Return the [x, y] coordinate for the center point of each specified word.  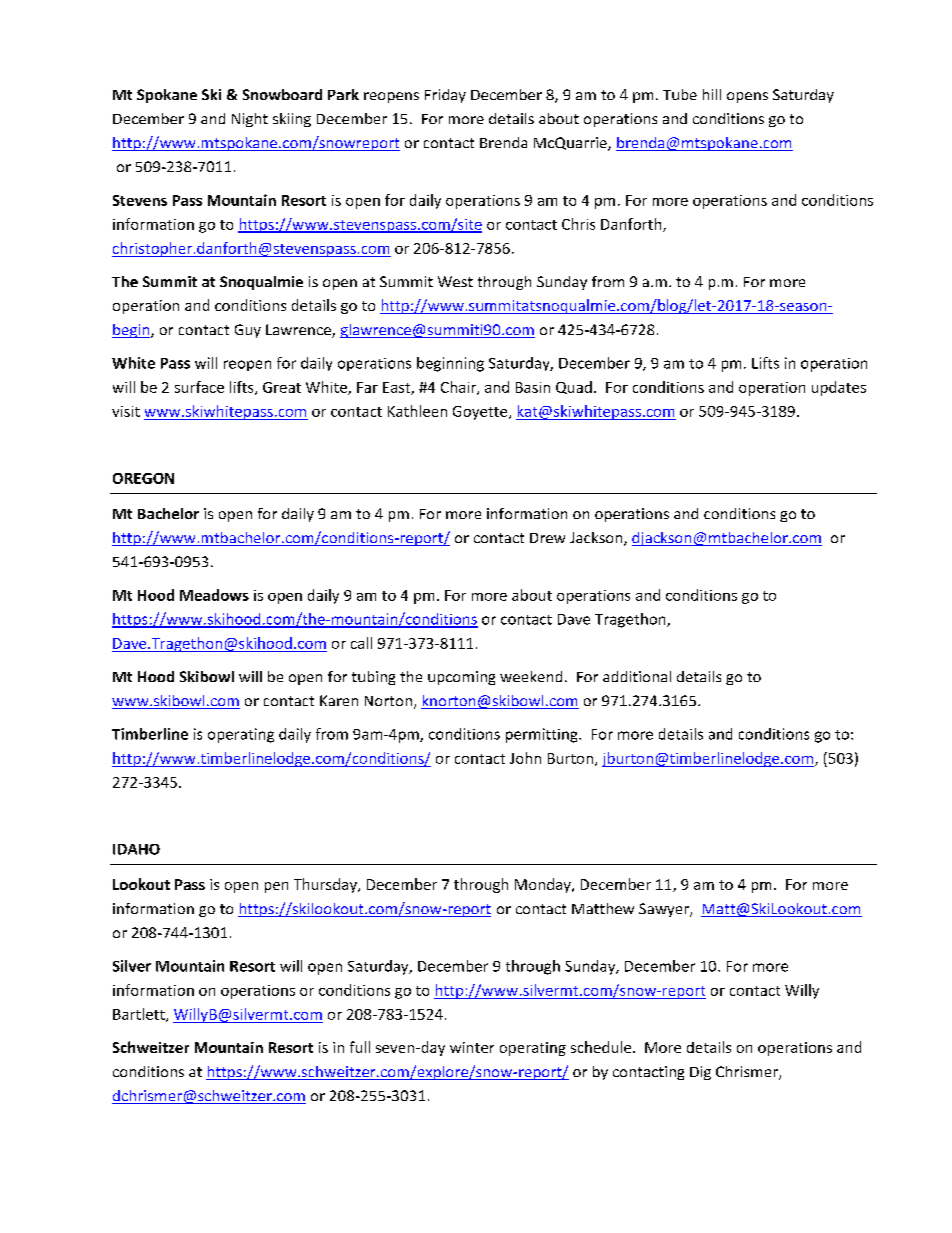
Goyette [481, 413]
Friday [445, 96]
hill [712, 94]
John [525, 758]
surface [199, 387]
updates [839, 388]
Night [250, 120]
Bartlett [140, 1015]
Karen [339, 700]
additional [637, 676]
